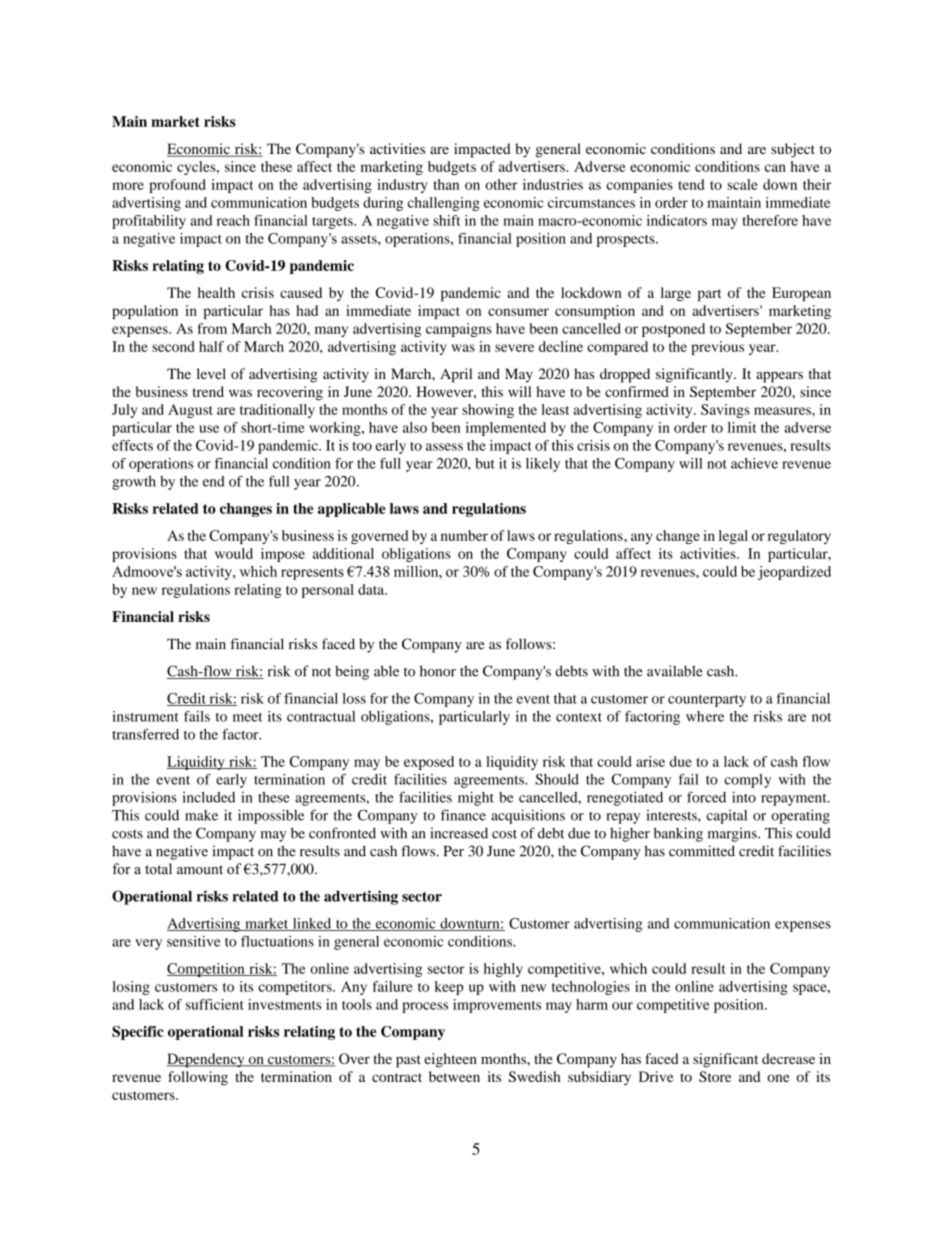 This document has height=1233, width=952. I want to click on profound, so click(177, 186).
